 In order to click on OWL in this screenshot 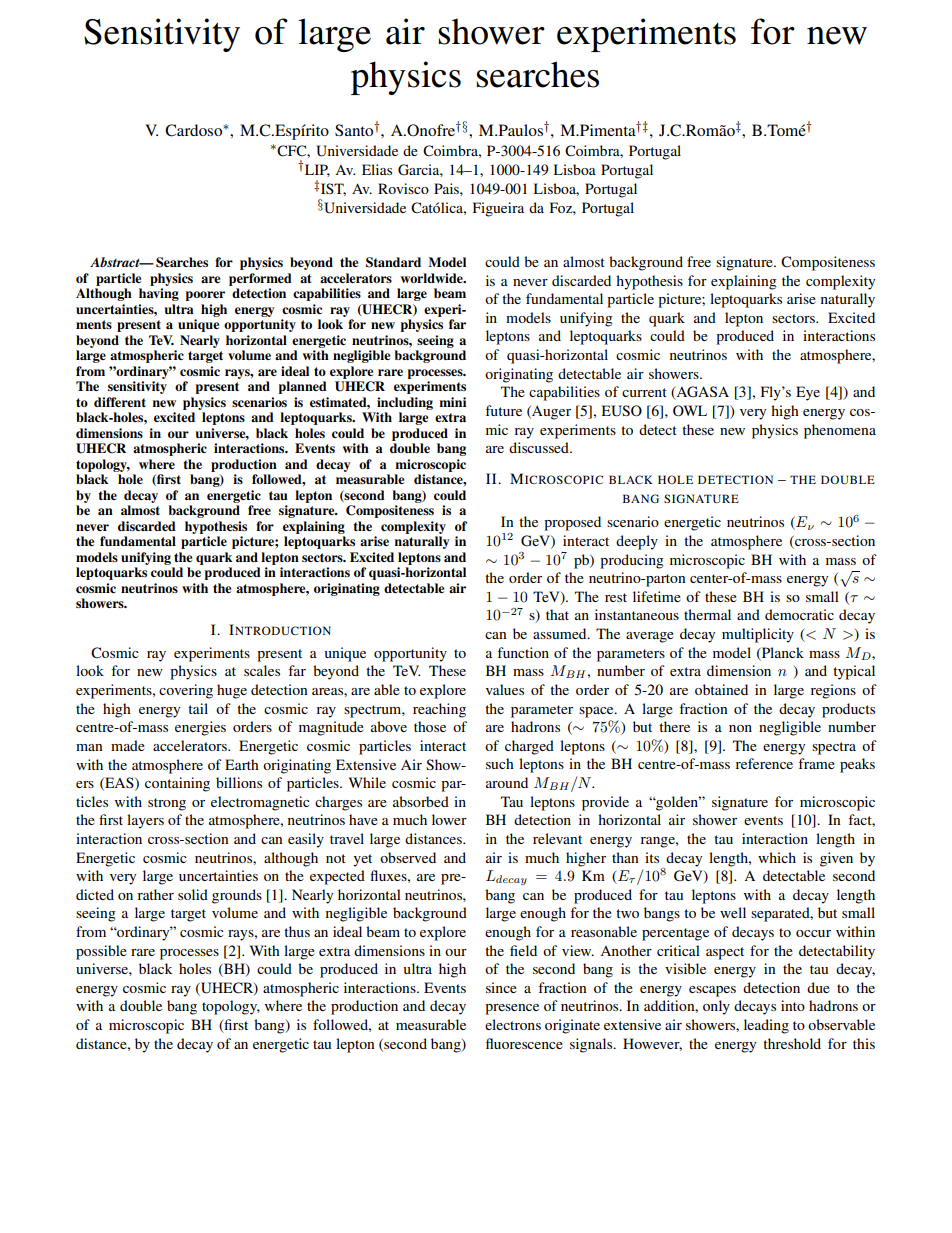, I will do `click(690, 411)`.
